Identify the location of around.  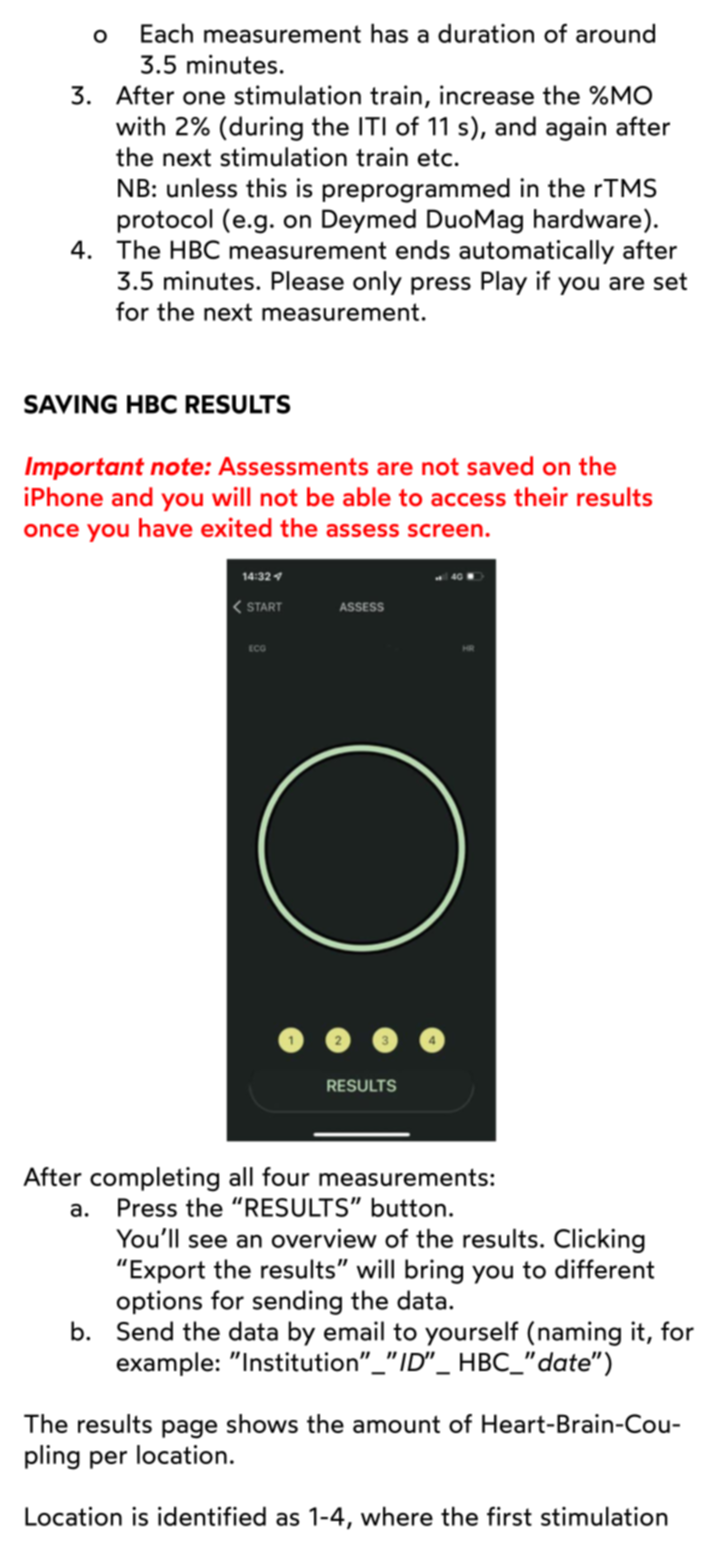
(615, 33).
